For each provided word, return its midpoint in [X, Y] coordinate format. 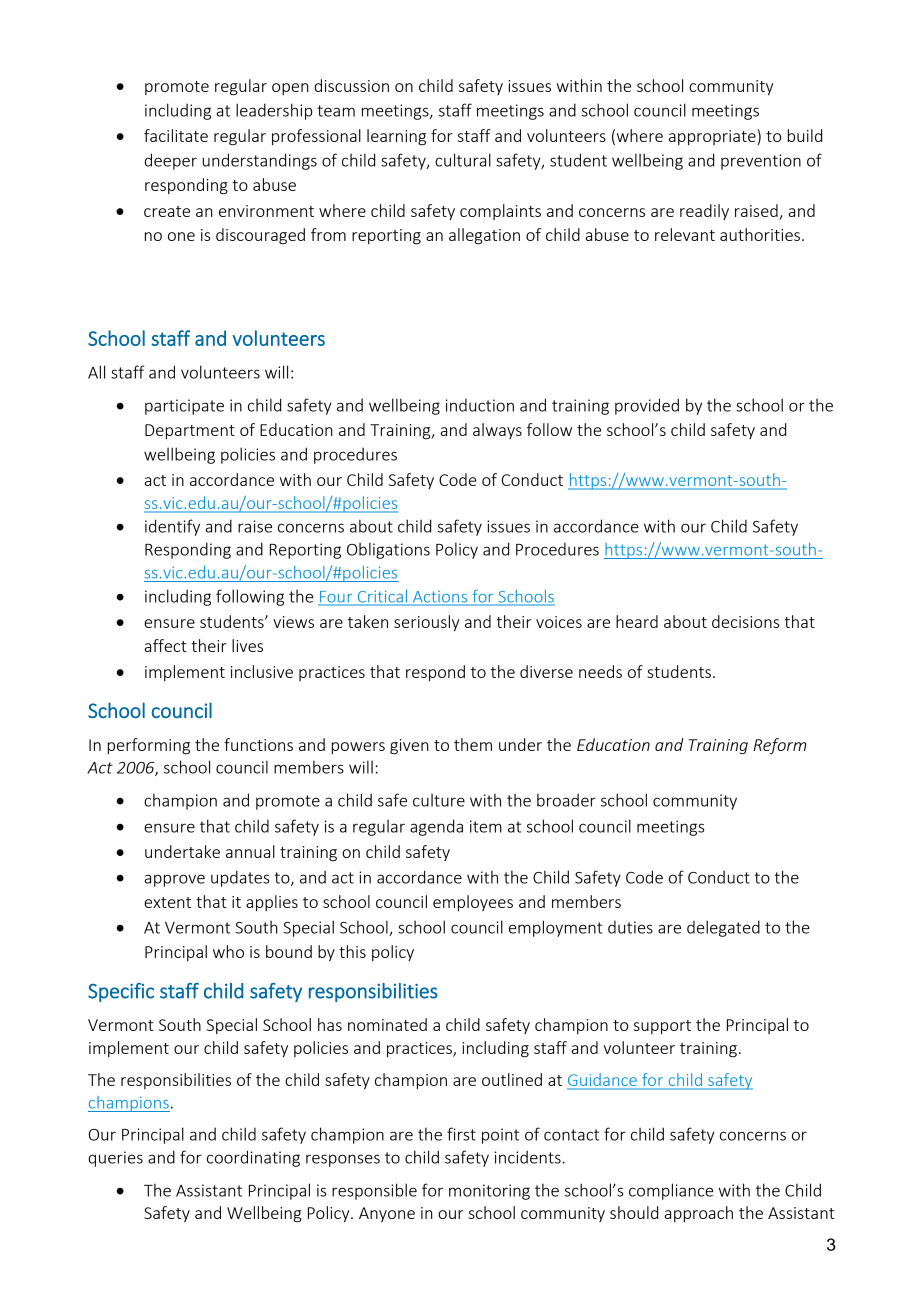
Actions [440, 598]
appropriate [713, 137]
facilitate [176, 135]
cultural [463, 160]
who [228, 951]
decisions [746, 621]
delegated [723, 928]
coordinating [253, 1158]
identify [172, 527]
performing [149, 746]
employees [473, 903]
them [473, 744]
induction [480, 405]
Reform [779, 746]
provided [647, 406]
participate [184, 407]
